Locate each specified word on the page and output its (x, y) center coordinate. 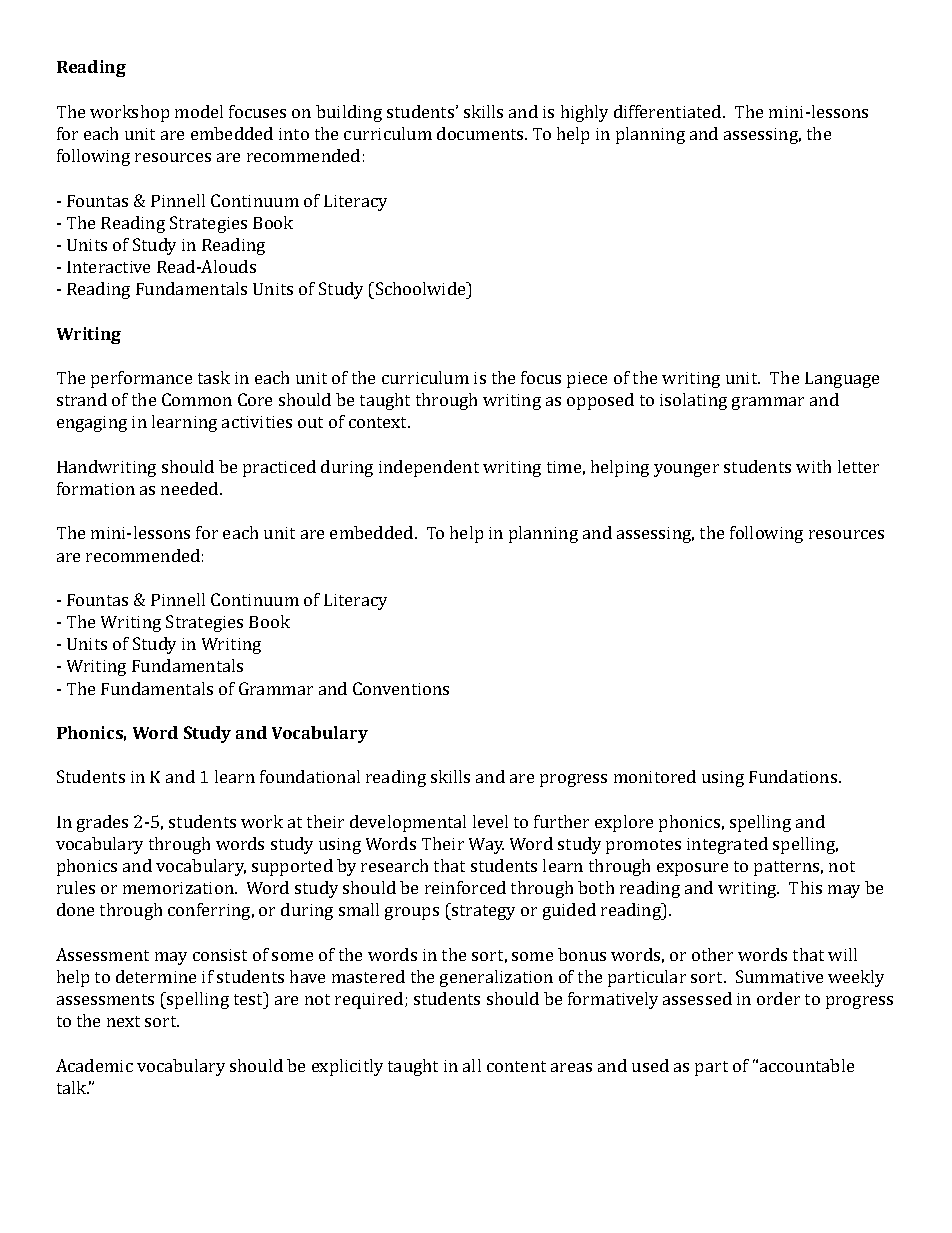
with (813, 466)
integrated (727, 845)
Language (842, 380)
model (199, 111)
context (379, 422)
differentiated (669, 111)
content (516, 1066)
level (490, 821)
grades (102, 823)
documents (481, 133)
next (123, 1021)
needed (191, 488)
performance (141, 379)
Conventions (401, 688)
